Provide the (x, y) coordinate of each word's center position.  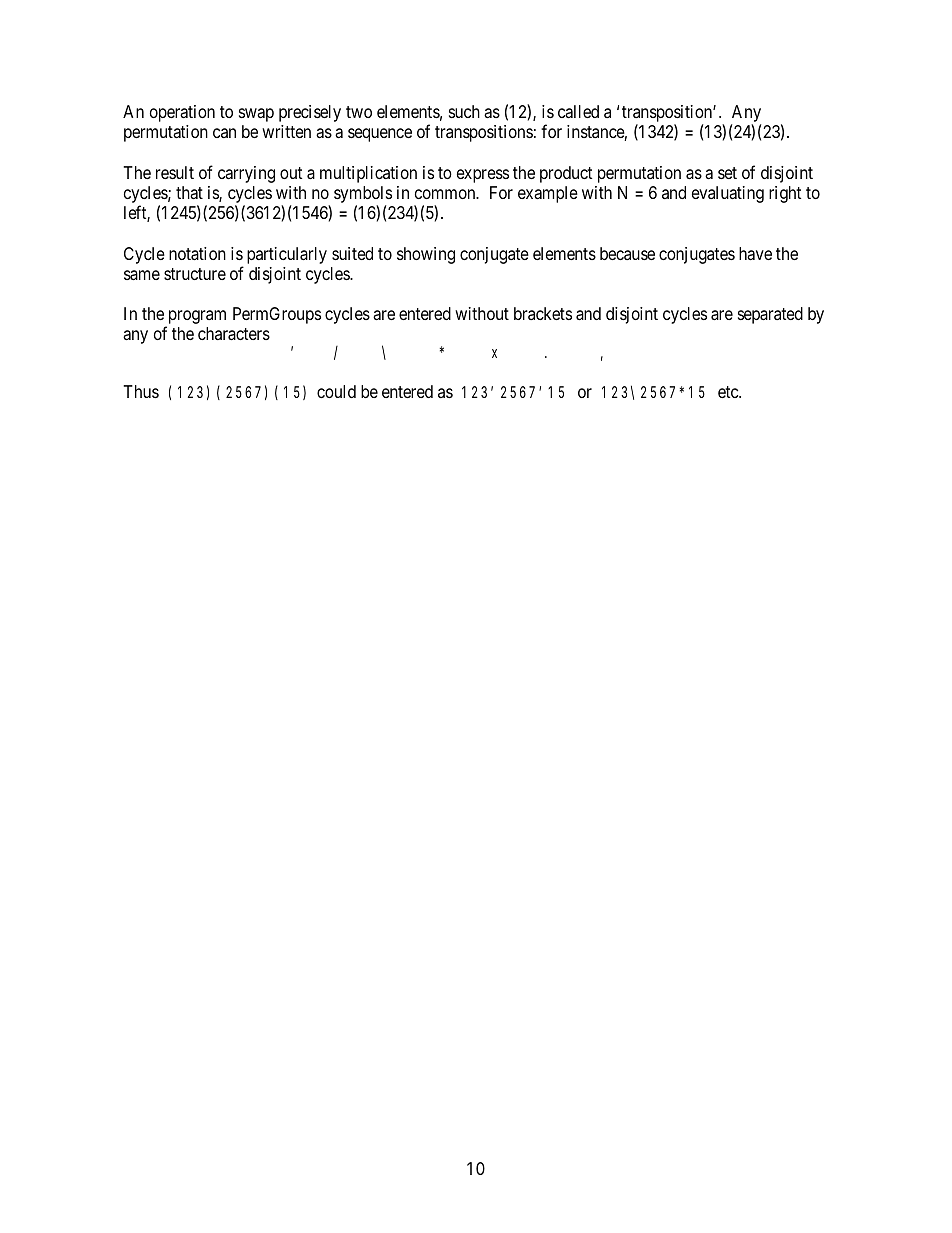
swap (256, 115)
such (464, 111)
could (336, 391)
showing (426, 255)
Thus (141, 391)
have (755, 254)
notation (197, 254)
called (578, 112)
